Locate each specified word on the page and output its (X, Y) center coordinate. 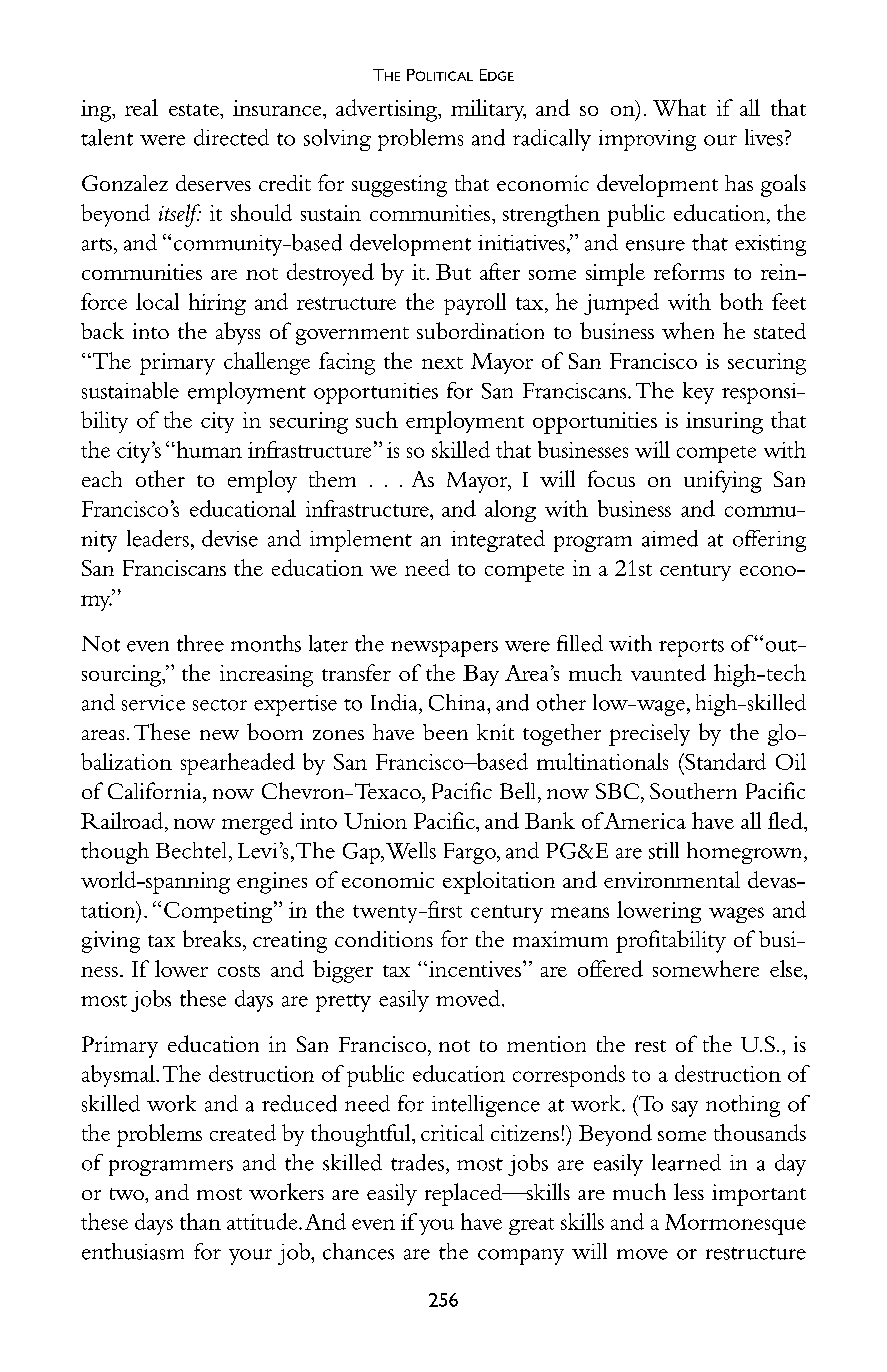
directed (231, 137)
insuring (724, 423)
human (208, 449)
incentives (473, 969)
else (787, 968)
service (153, 703)
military (488, 110)
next (442, 363)
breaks (212, 938)
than (200, 1221)
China (458, 702)
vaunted (668, 672)
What (679, 107)
